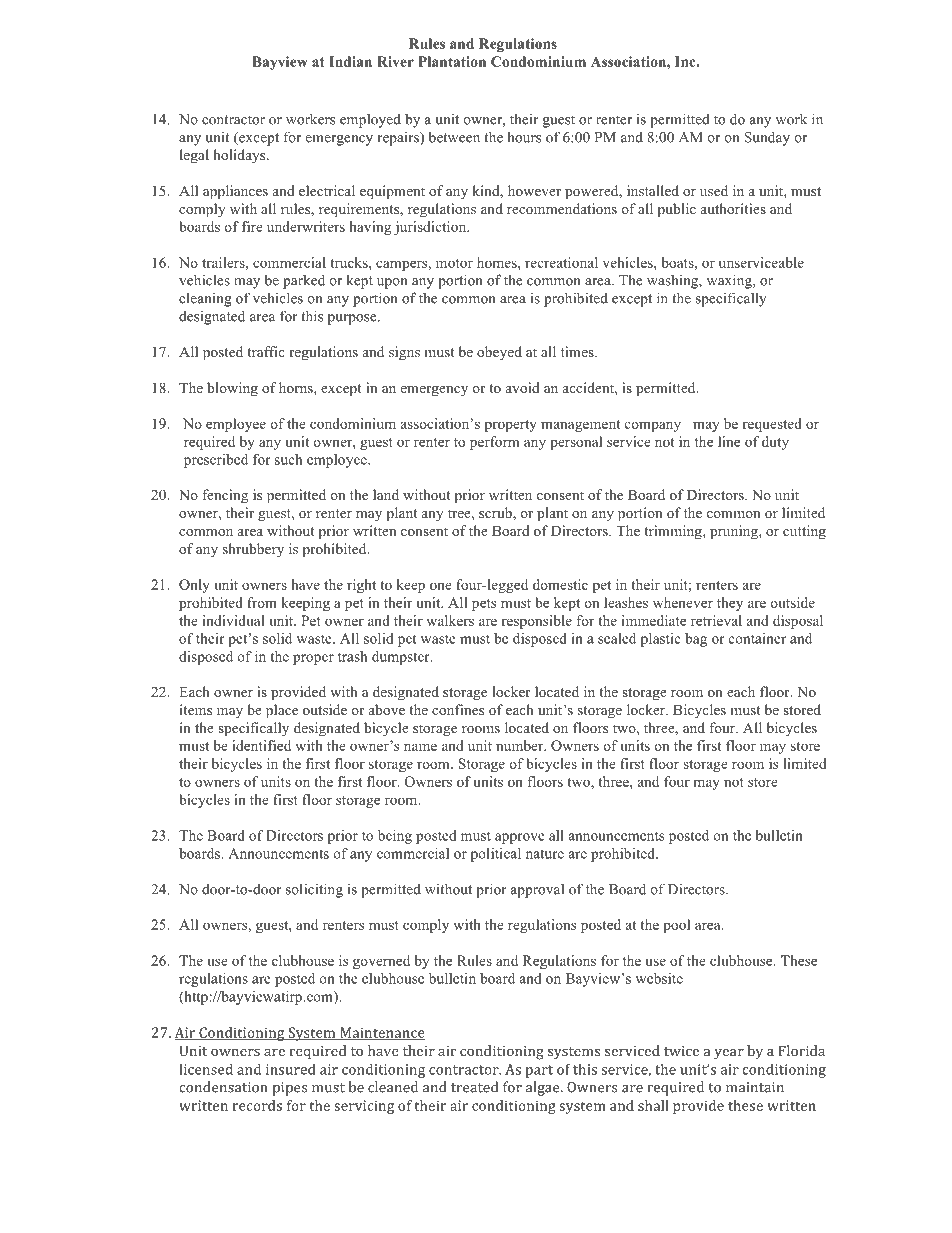 This screenshot has height=1233, width=952. What do you see at coordinates (767, 139) in the screenshot?
I see `Sunday` at bounding box center [767, 139].
